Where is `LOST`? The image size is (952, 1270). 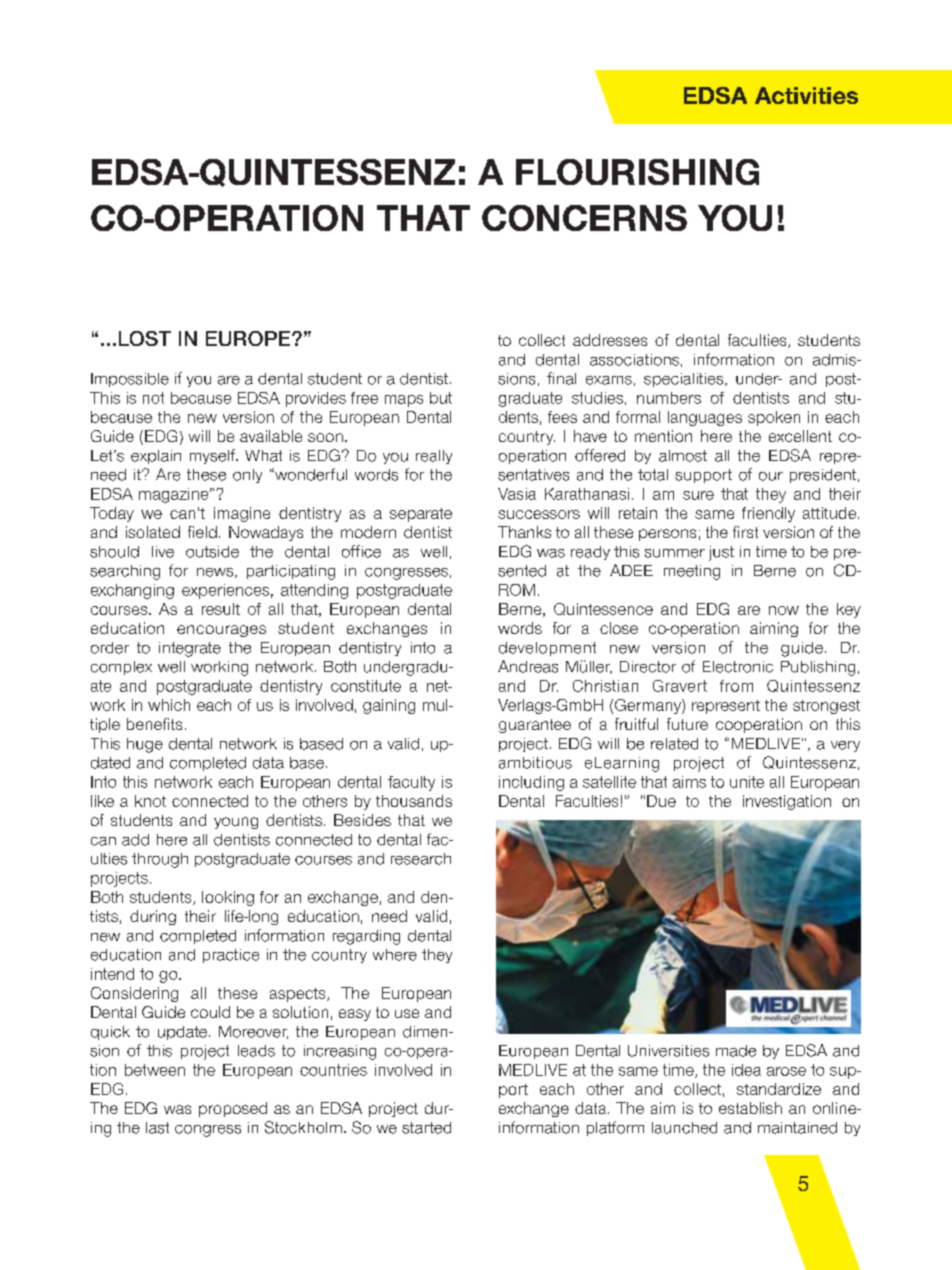 LOST is located at coordinates (145, 338).
